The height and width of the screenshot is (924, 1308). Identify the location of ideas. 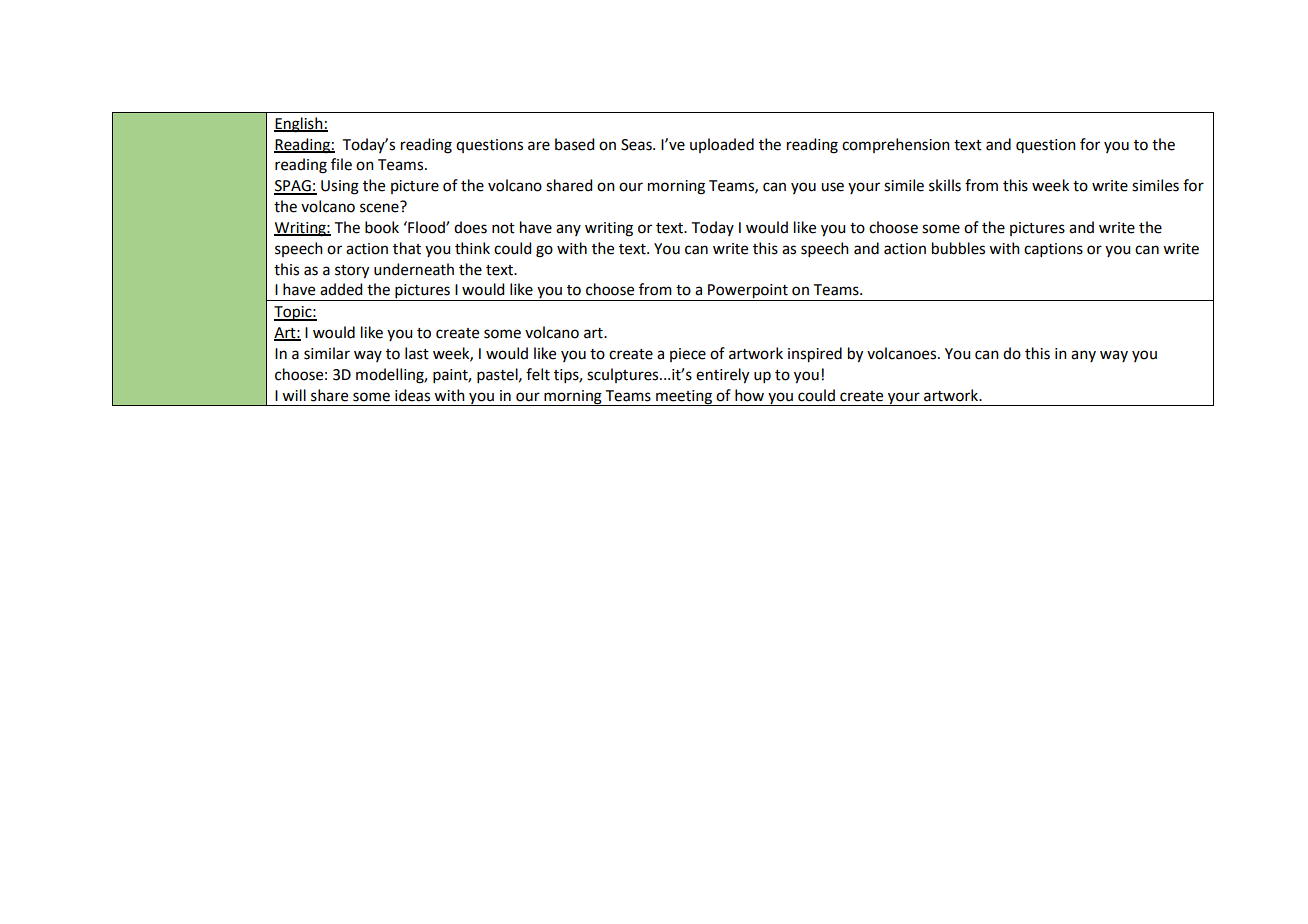
(412, 395).
